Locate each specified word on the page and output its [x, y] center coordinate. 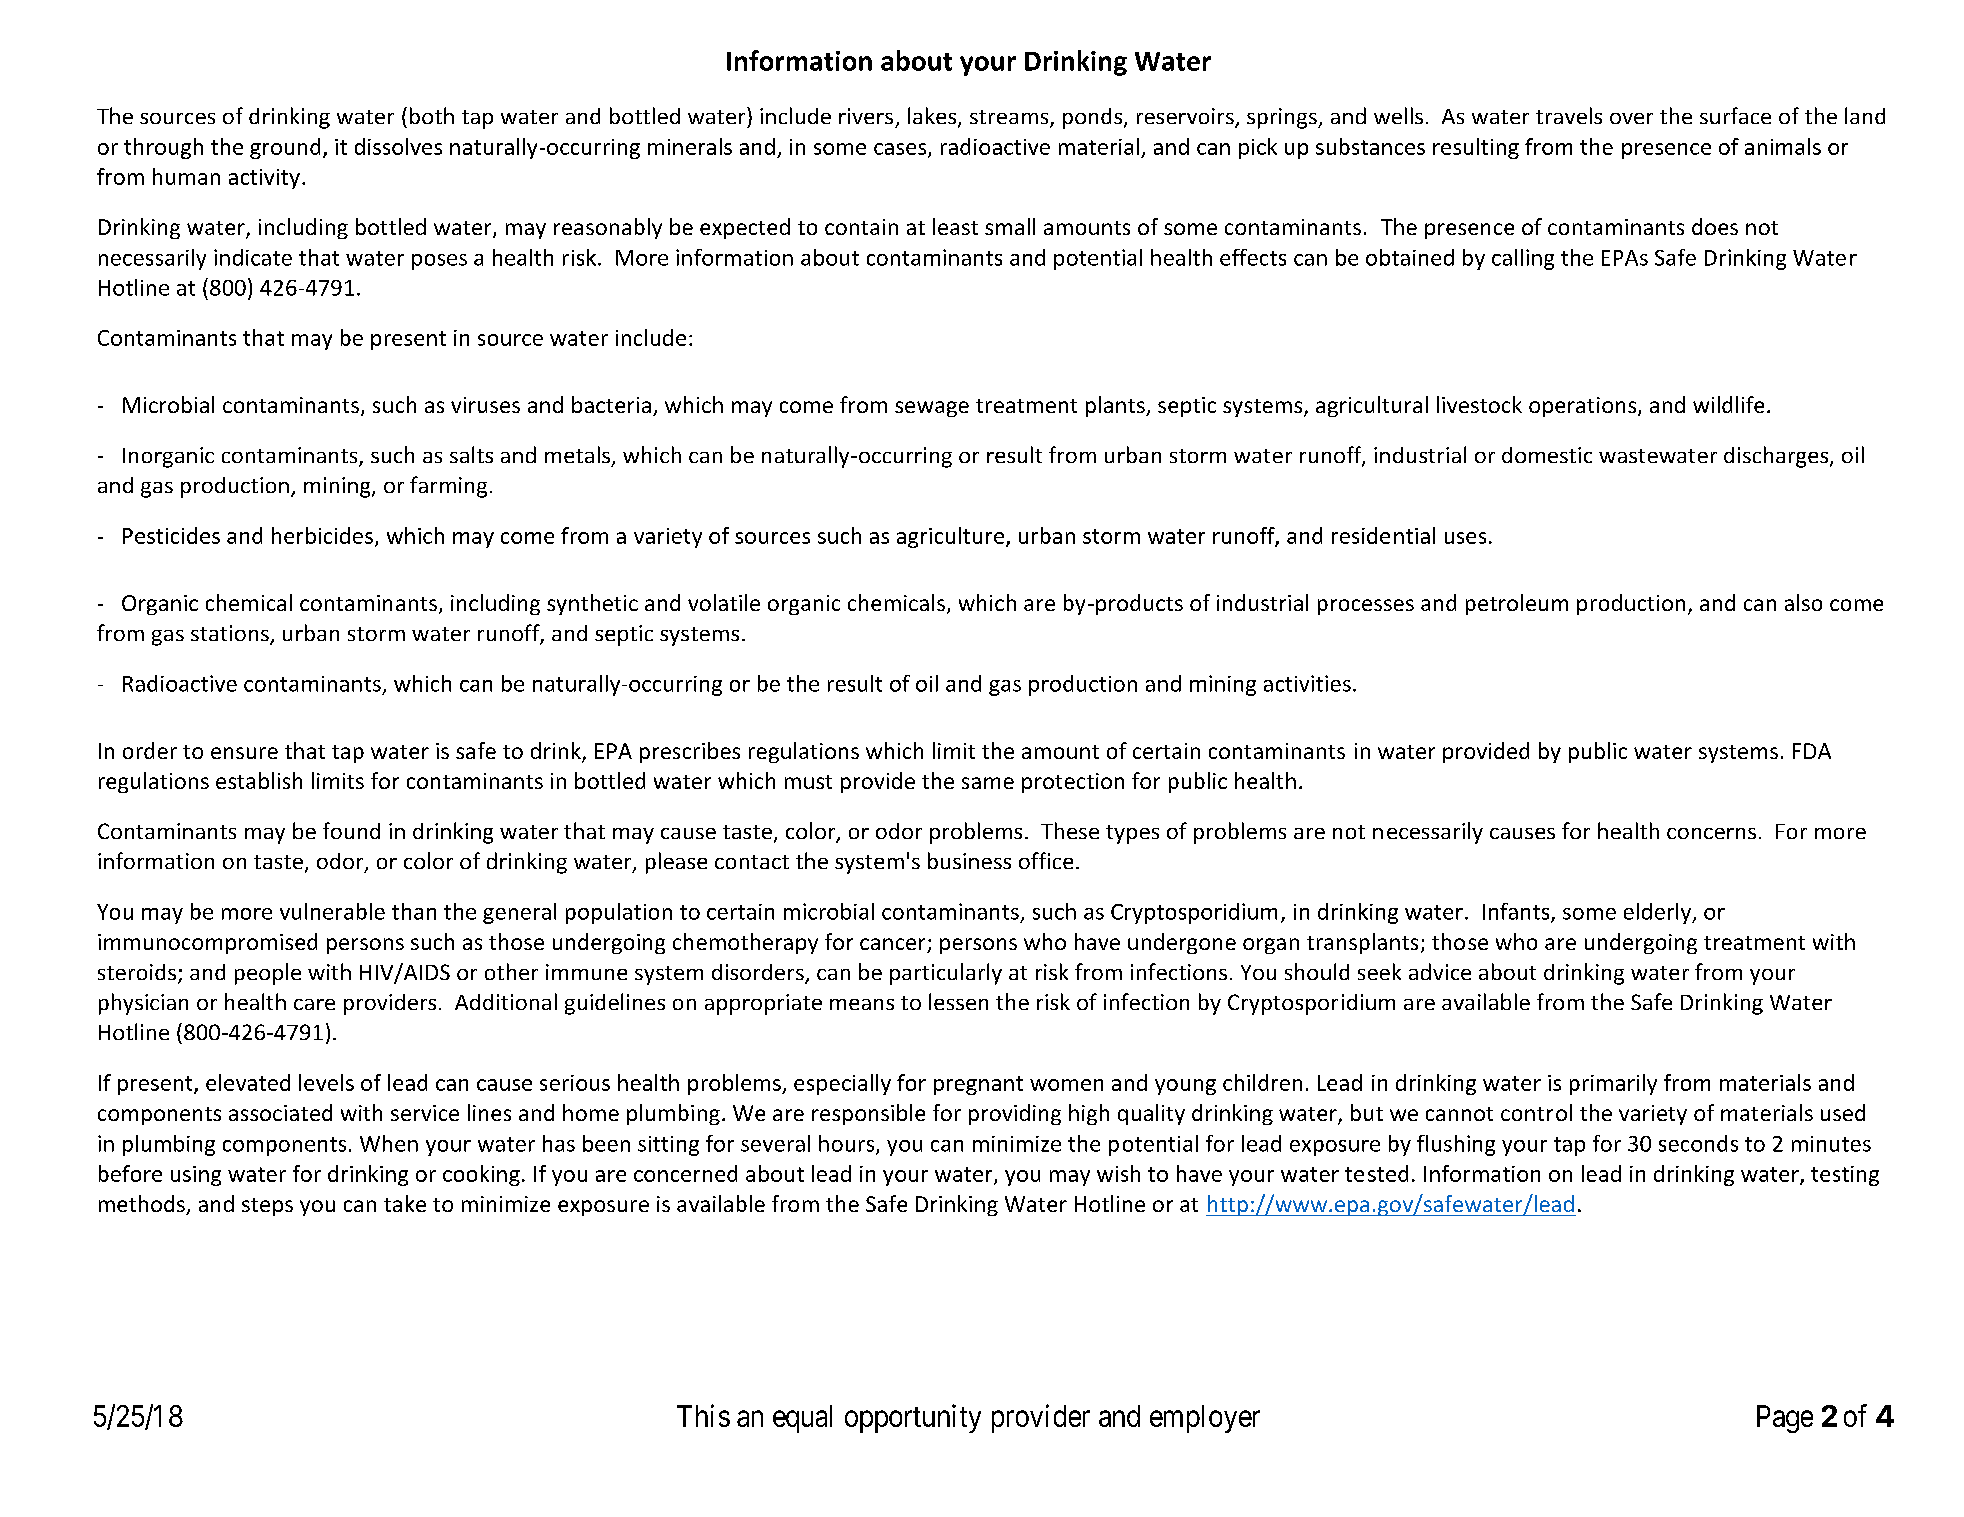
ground [285, 148]
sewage [932, 409]
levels [326, 1082]
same [988, 783]
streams [1010, 118]
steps [267, 1207]
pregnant [978, 1085]
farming [448, 487]
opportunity [913, 1418]
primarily [1613, 1084]
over [1631, 118]
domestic [1547, 455]
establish [259, 780]
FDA [1812, 751]
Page [1785, 1419]
